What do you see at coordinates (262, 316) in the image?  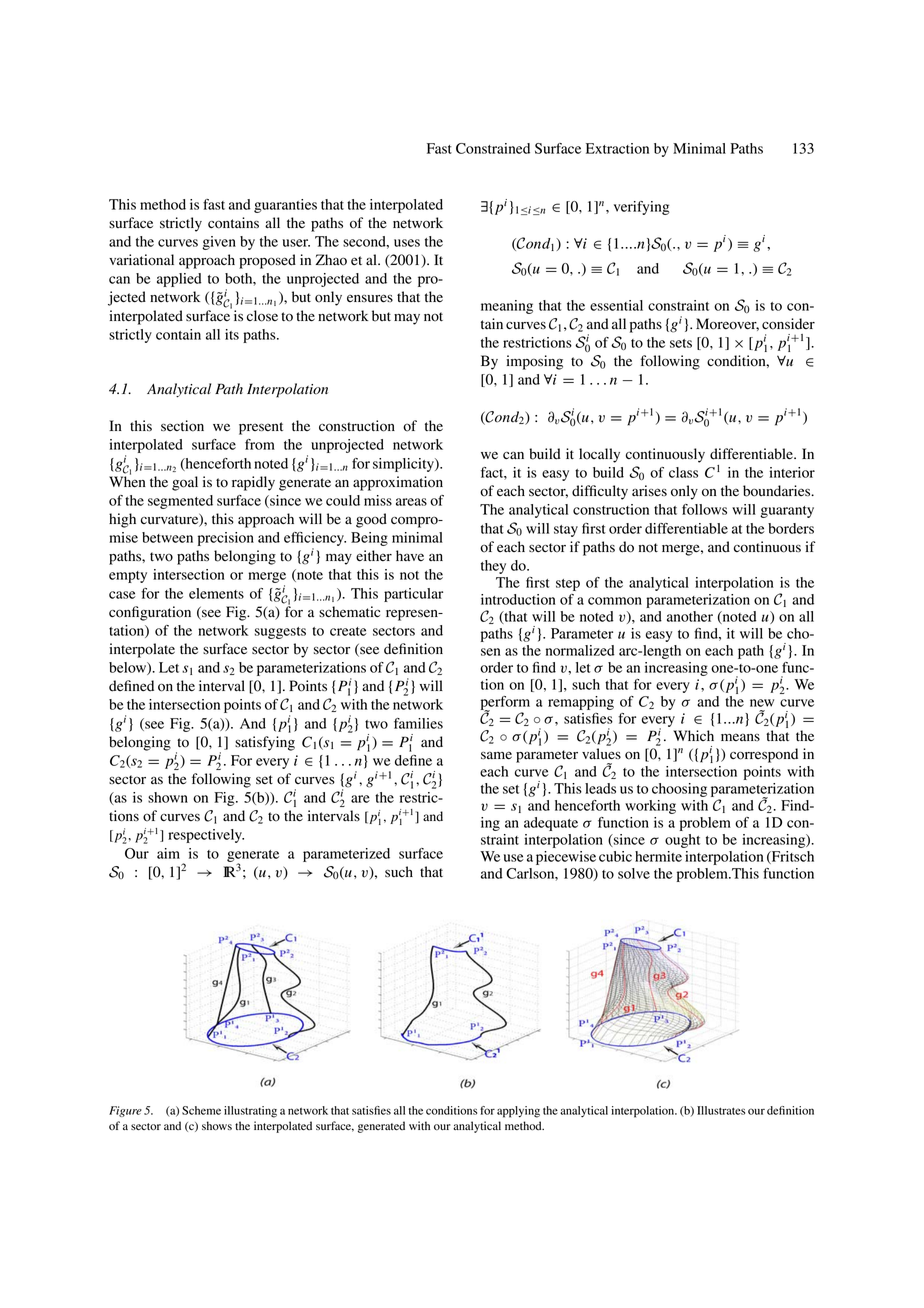 I see `close` at bounding box center [262, 316].
